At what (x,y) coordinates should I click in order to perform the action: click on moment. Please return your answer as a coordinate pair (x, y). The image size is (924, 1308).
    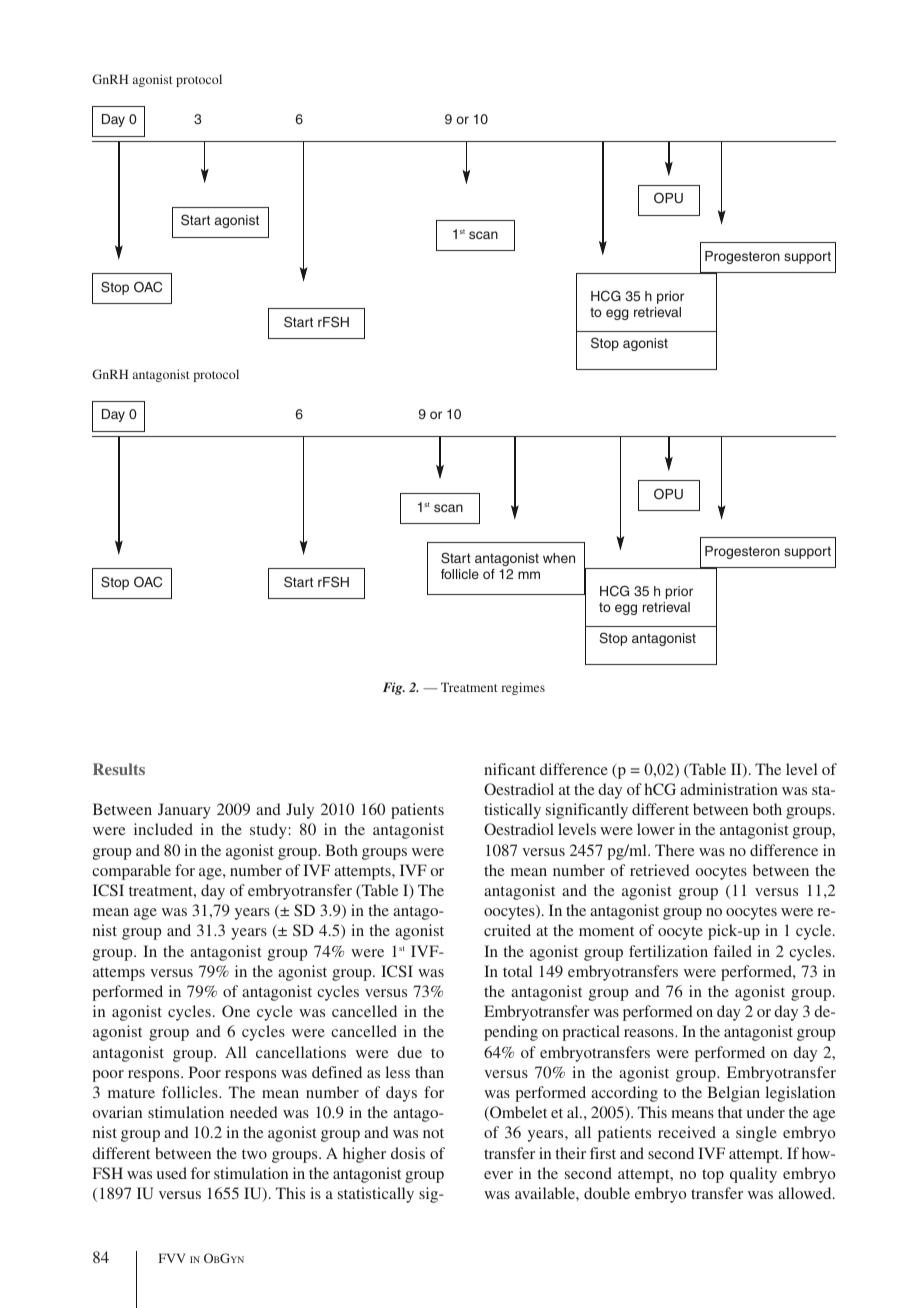
    Looking at the image, I should click on (606, 931).
